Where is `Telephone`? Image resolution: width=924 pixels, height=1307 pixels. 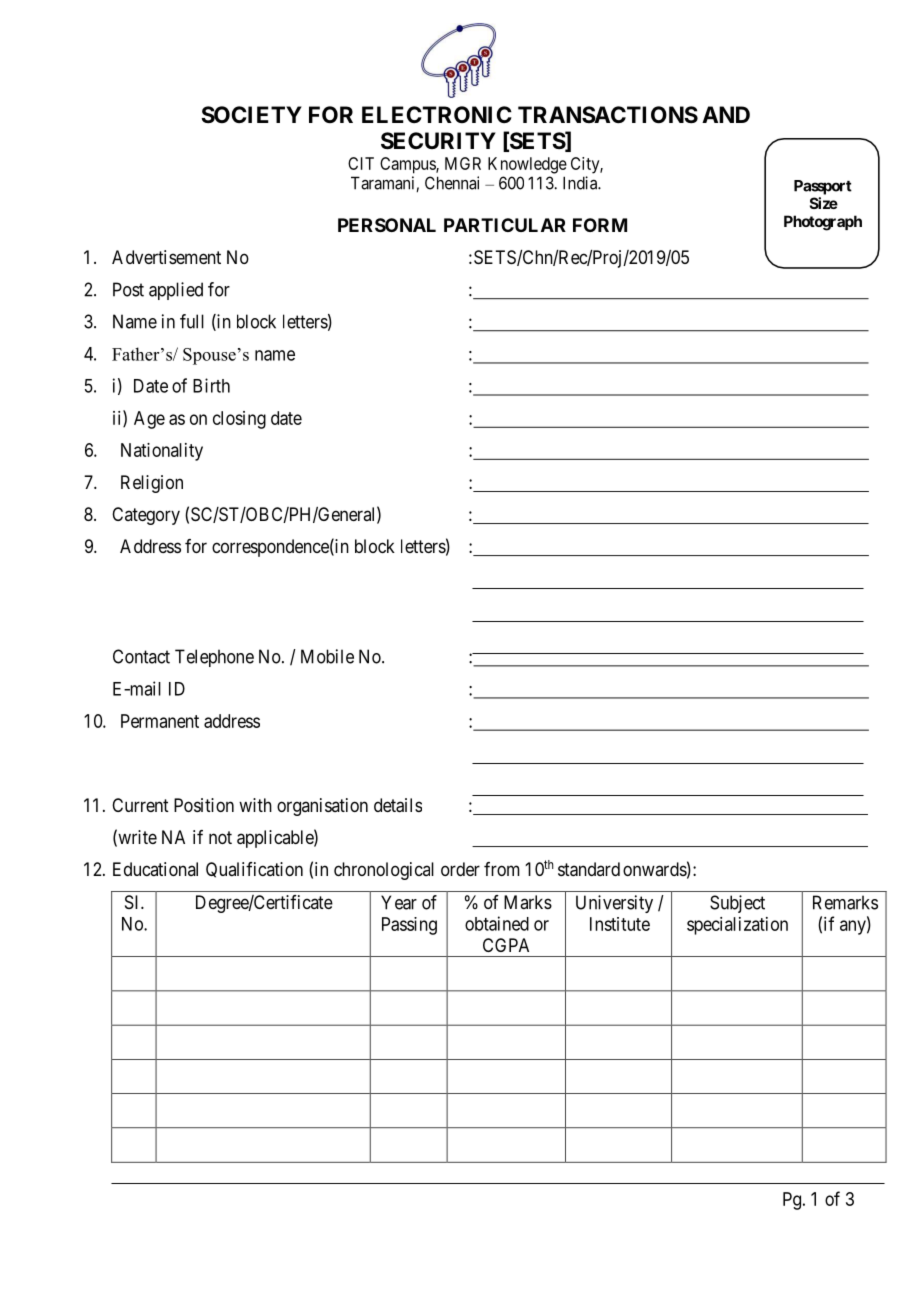
Telephone is located at coordinates (214, 658).
